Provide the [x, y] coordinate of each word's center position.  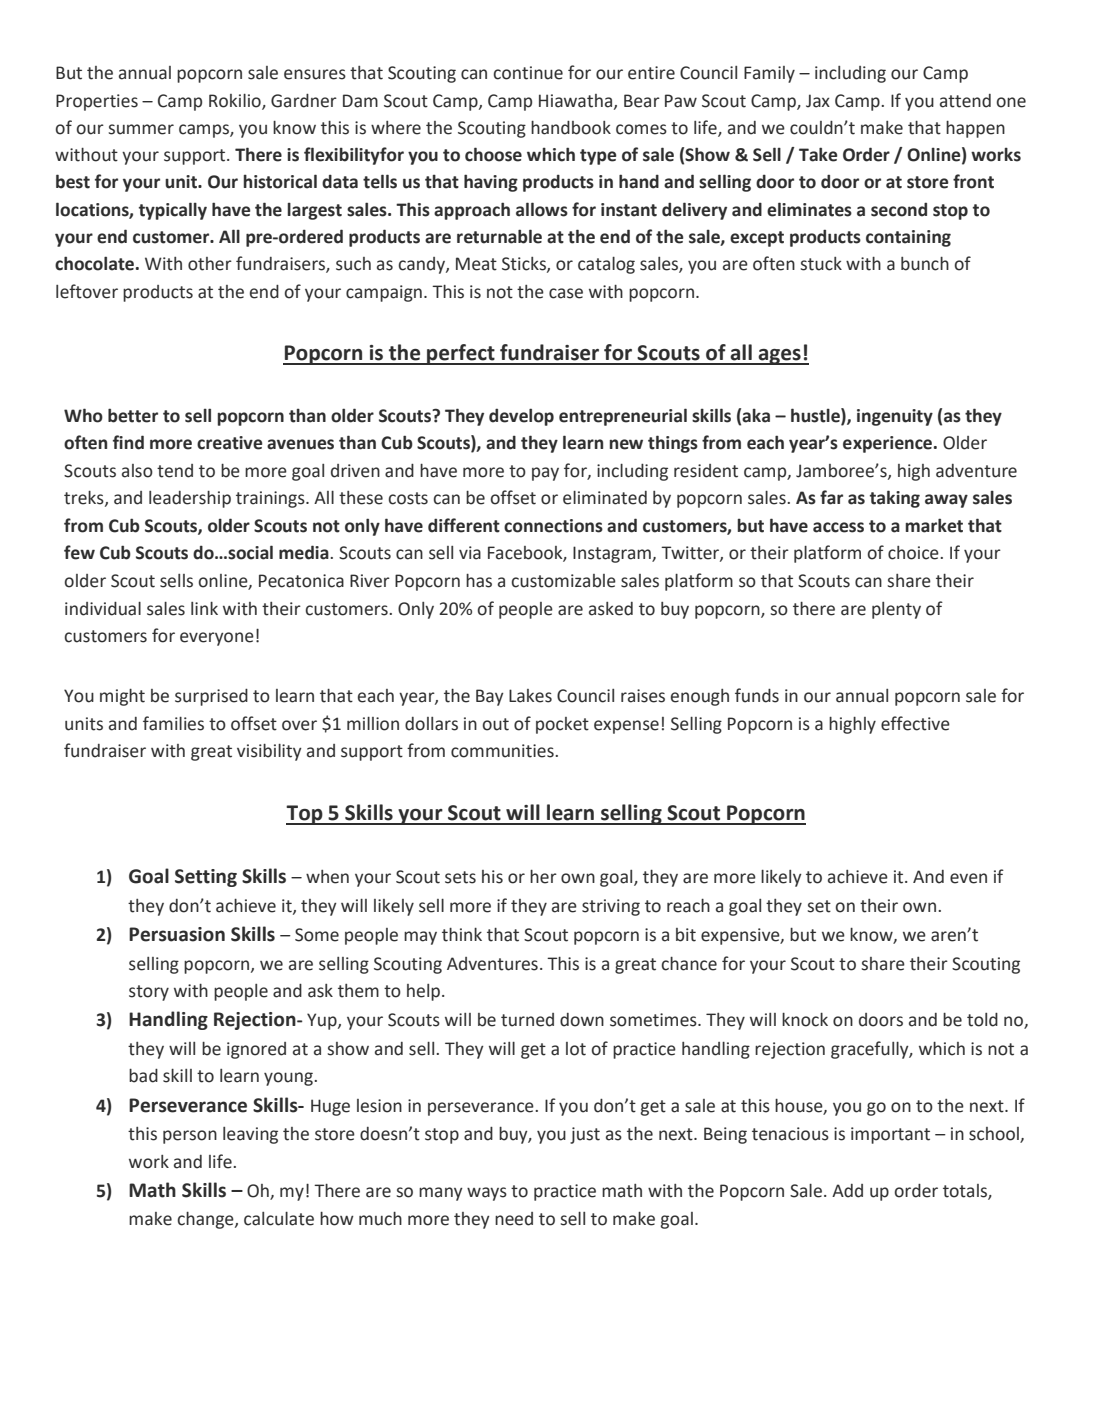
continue [528, 73]
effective [915, 723]
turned [527, 1020]
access [838, 527]
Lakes [530, 696]
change [206, 1220]
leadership [190, 499]
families [173, 723]
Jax [818, 101]
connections [553, 526]
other [210, 264]
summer [141, 129]
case [566, 293]
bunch [925, 264]
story [149, 993]
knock [805, 1020]
